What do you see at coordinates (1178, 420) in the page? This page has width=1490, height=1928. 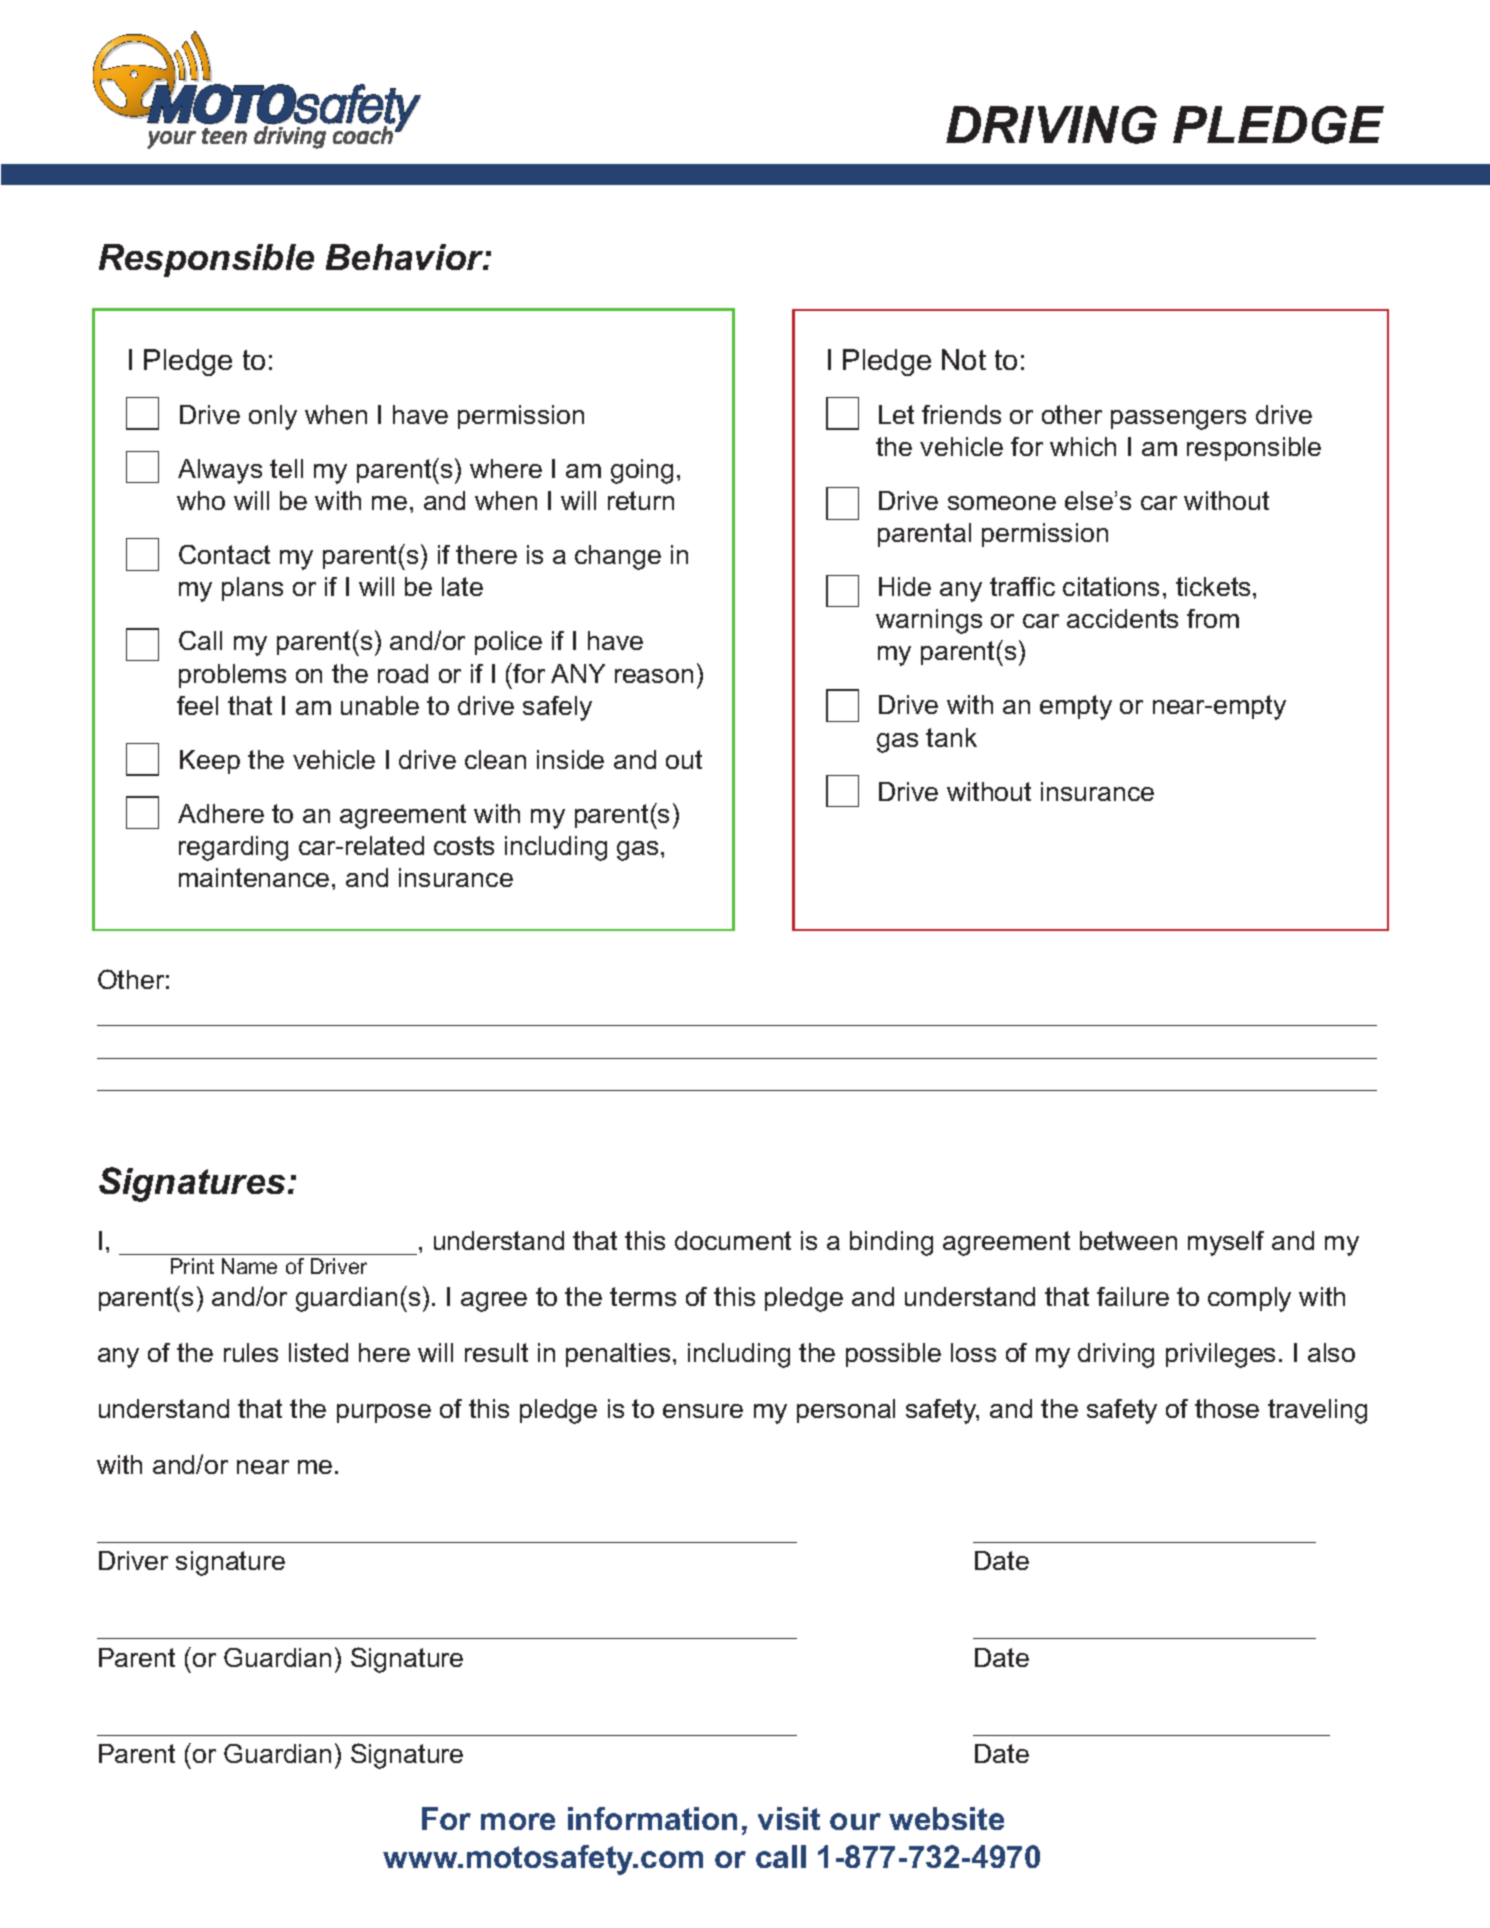 I see `passengers` at bounding box center [1178, 420].
